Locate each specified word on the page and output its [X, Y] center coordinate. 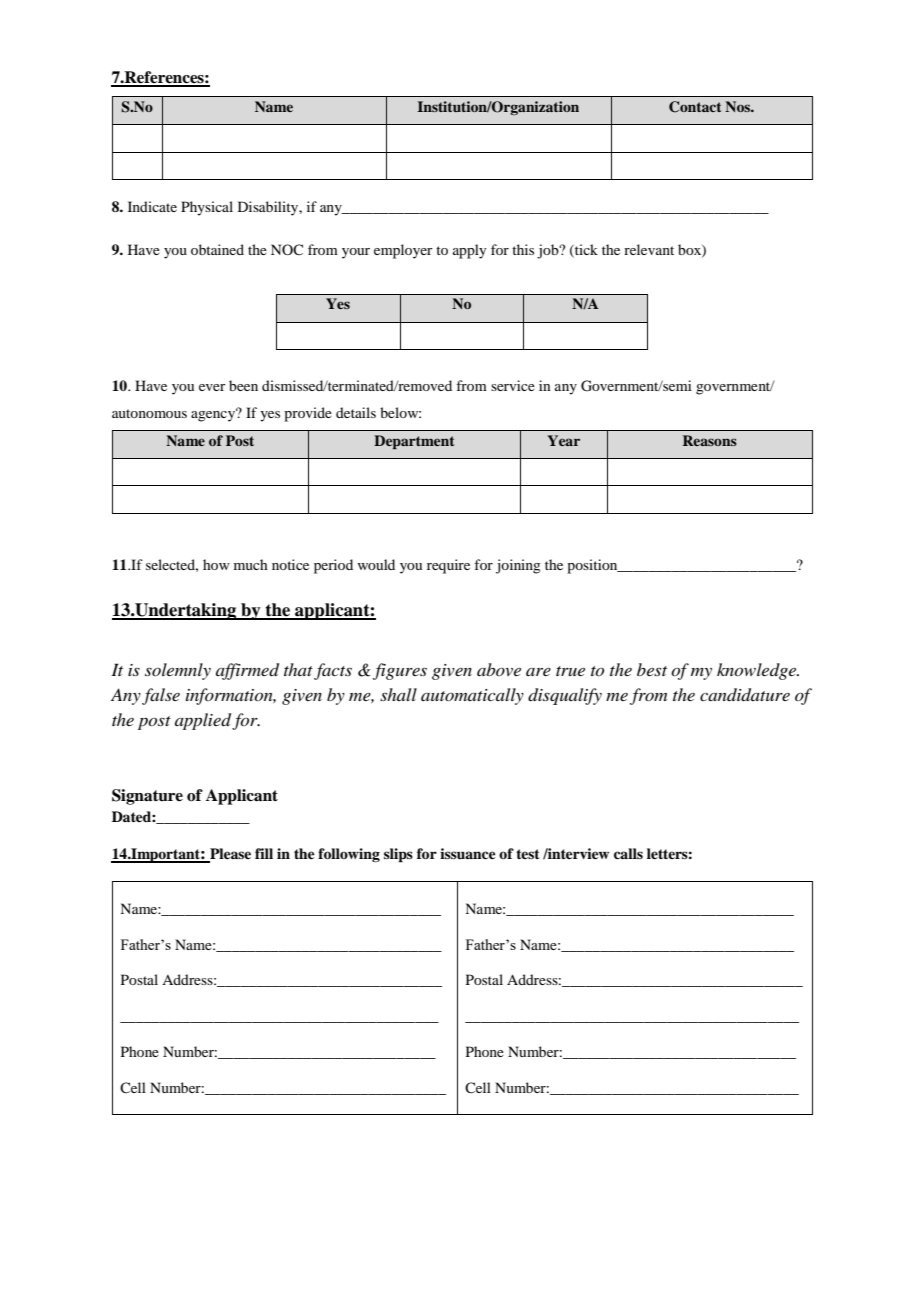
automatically [472, 696]
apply [469, 251]
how [216, 564]
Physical [207, 208]
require [448, 566]
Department [414, 442]
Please [229, 855]
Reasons [710, 440]
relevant [649, 249]
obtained [217, 249]
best [652, 669]
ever [212, 387]
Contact [695, 107]
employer [403, 251]
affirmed [247, 671]
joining [518, 566]
